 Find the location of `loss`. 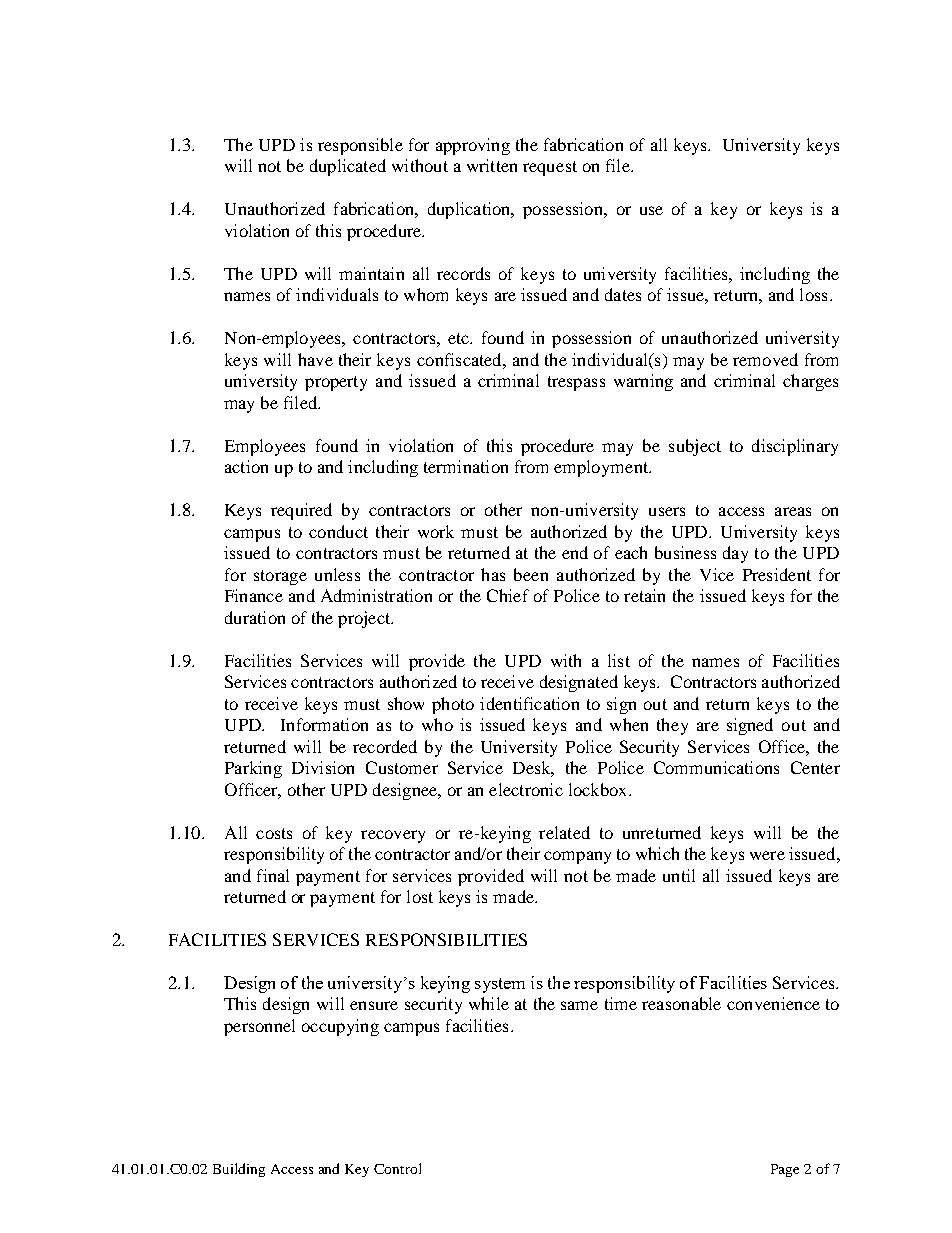

loss is located at coordinates (813, 294).
